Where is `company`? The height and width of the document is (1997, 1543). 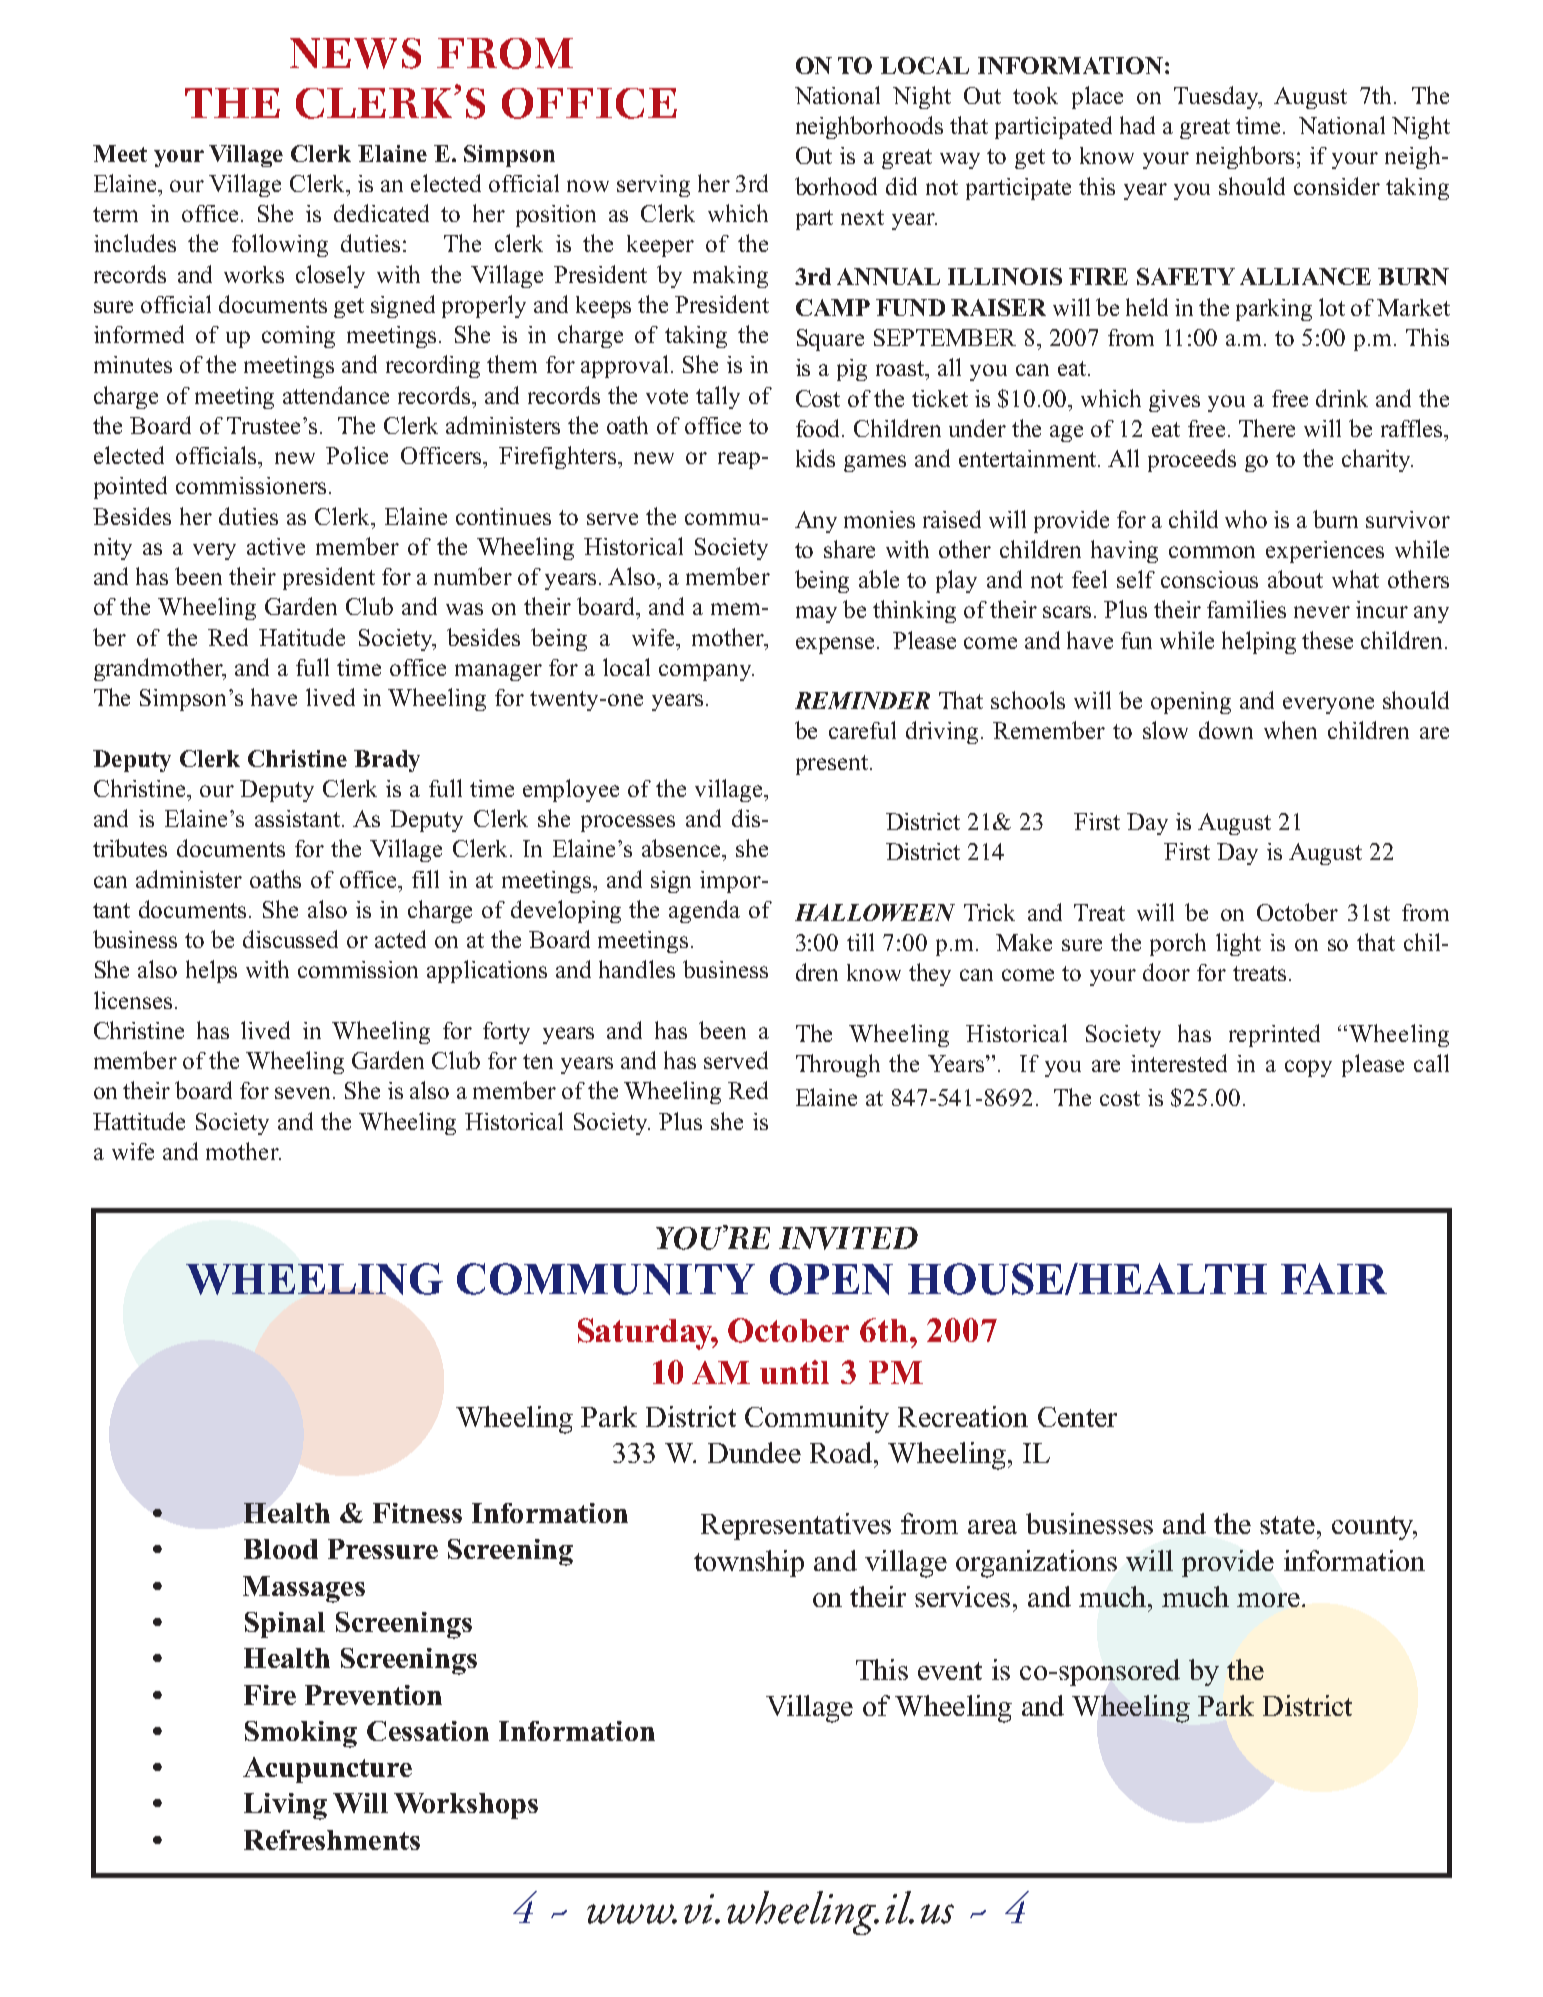 company is located at coordinates (706, 672).
